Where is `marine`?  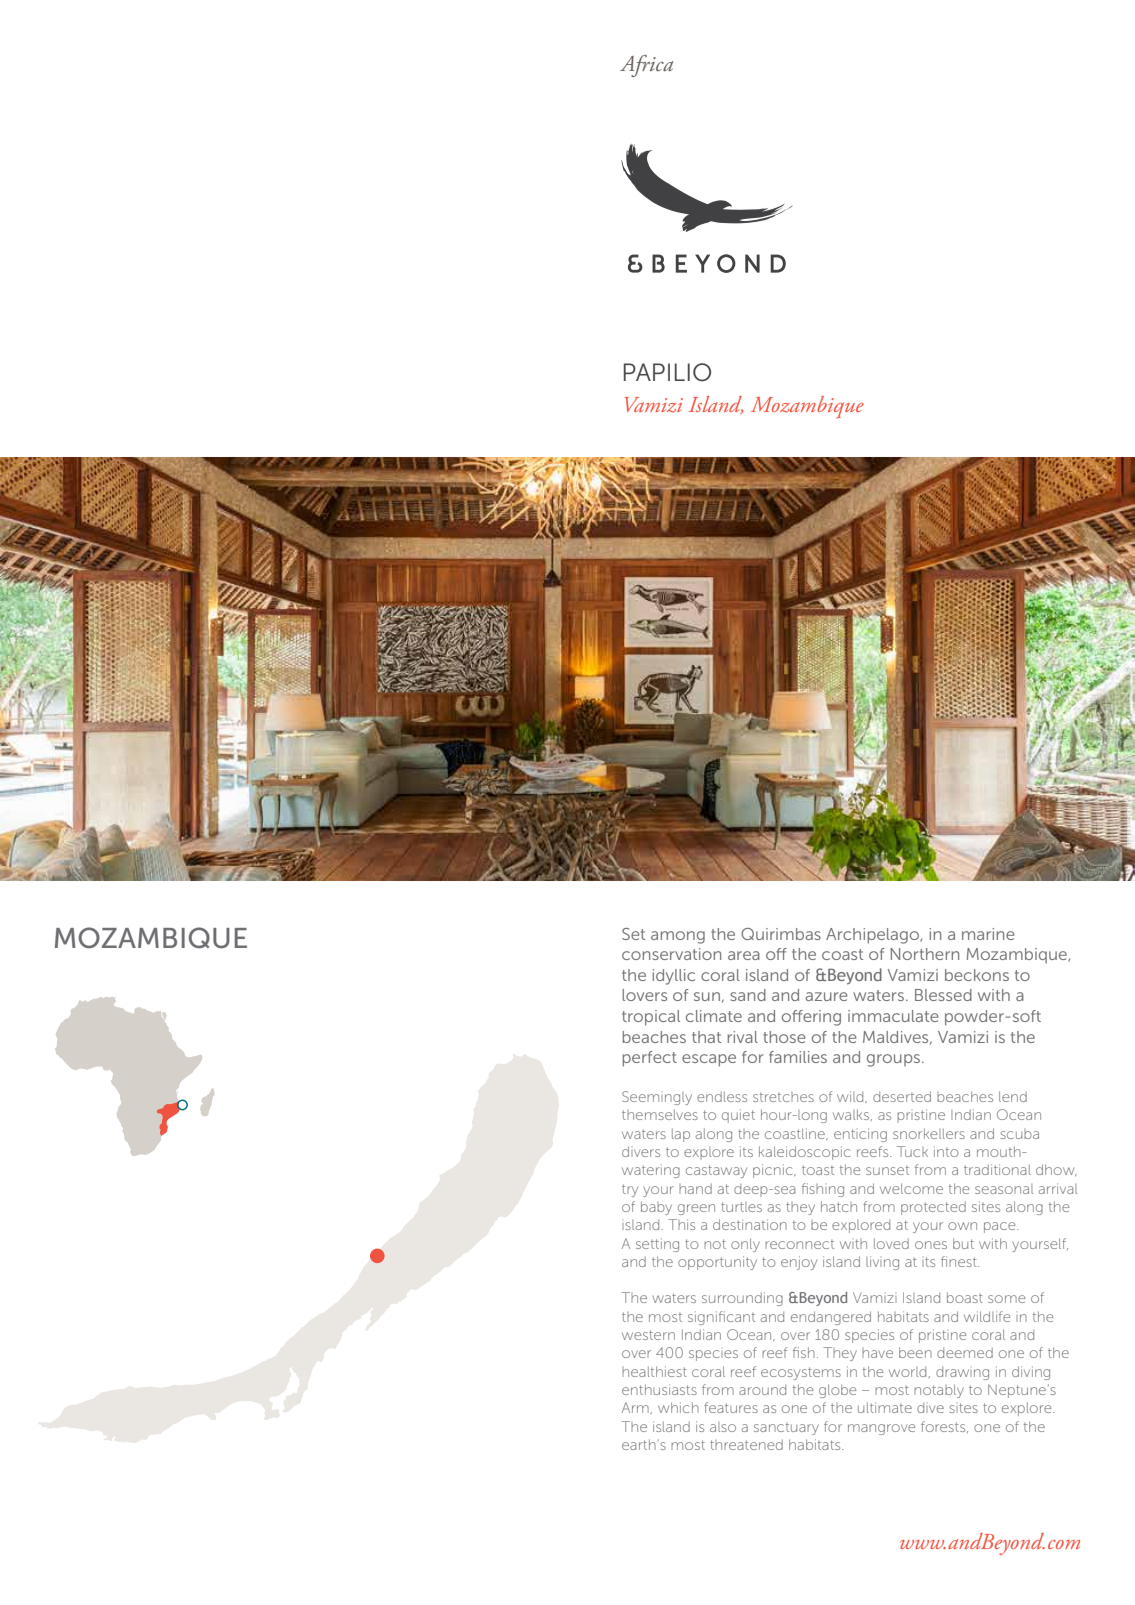
marine is located at coordinates (988, 934).
